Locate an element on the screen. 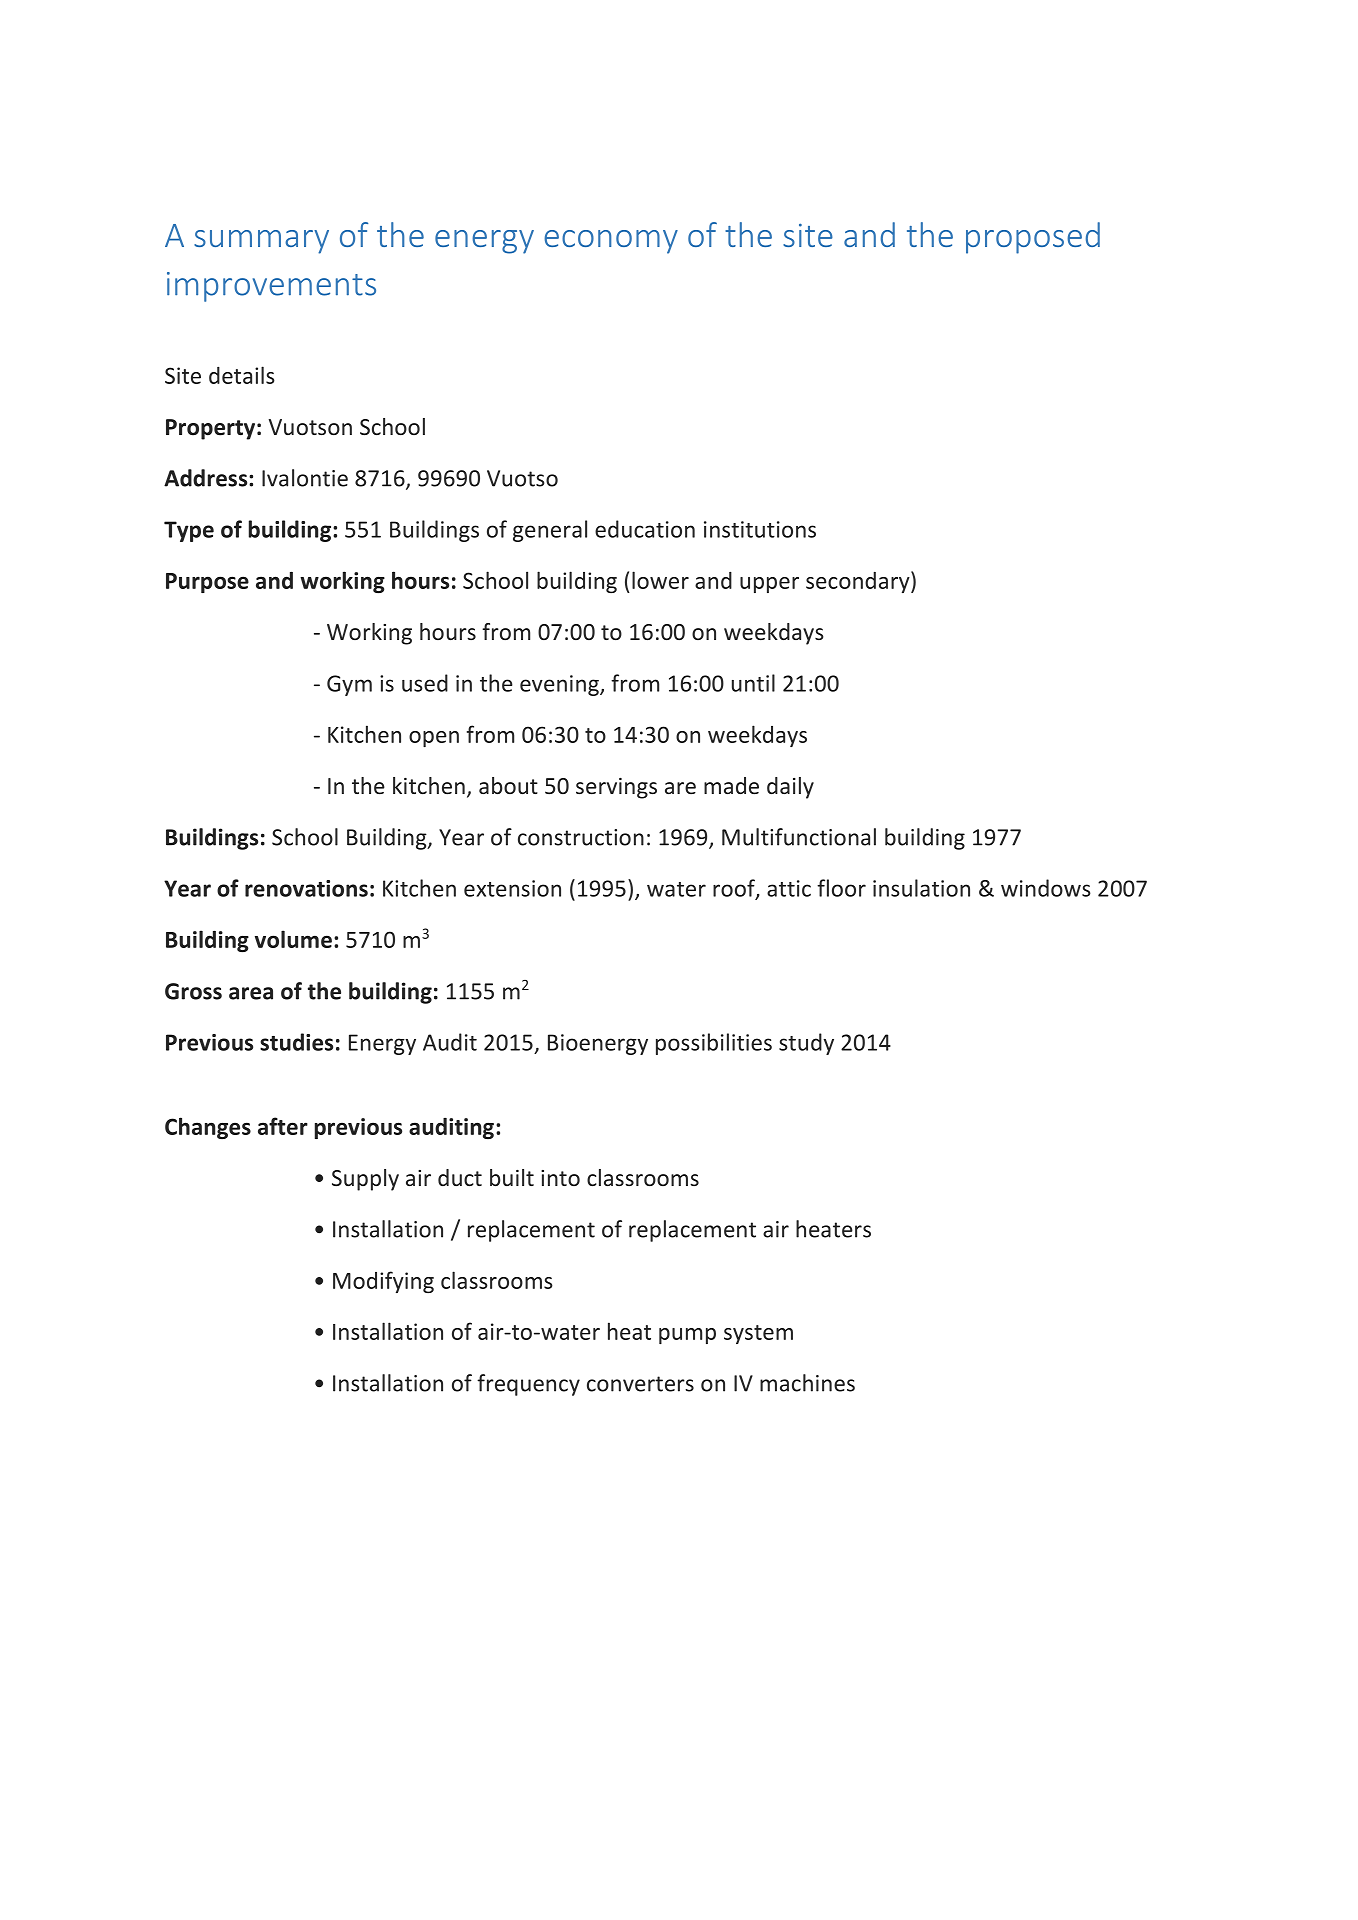 The image size is (1358, 1920). economy is located at coordinates (611, 242).
